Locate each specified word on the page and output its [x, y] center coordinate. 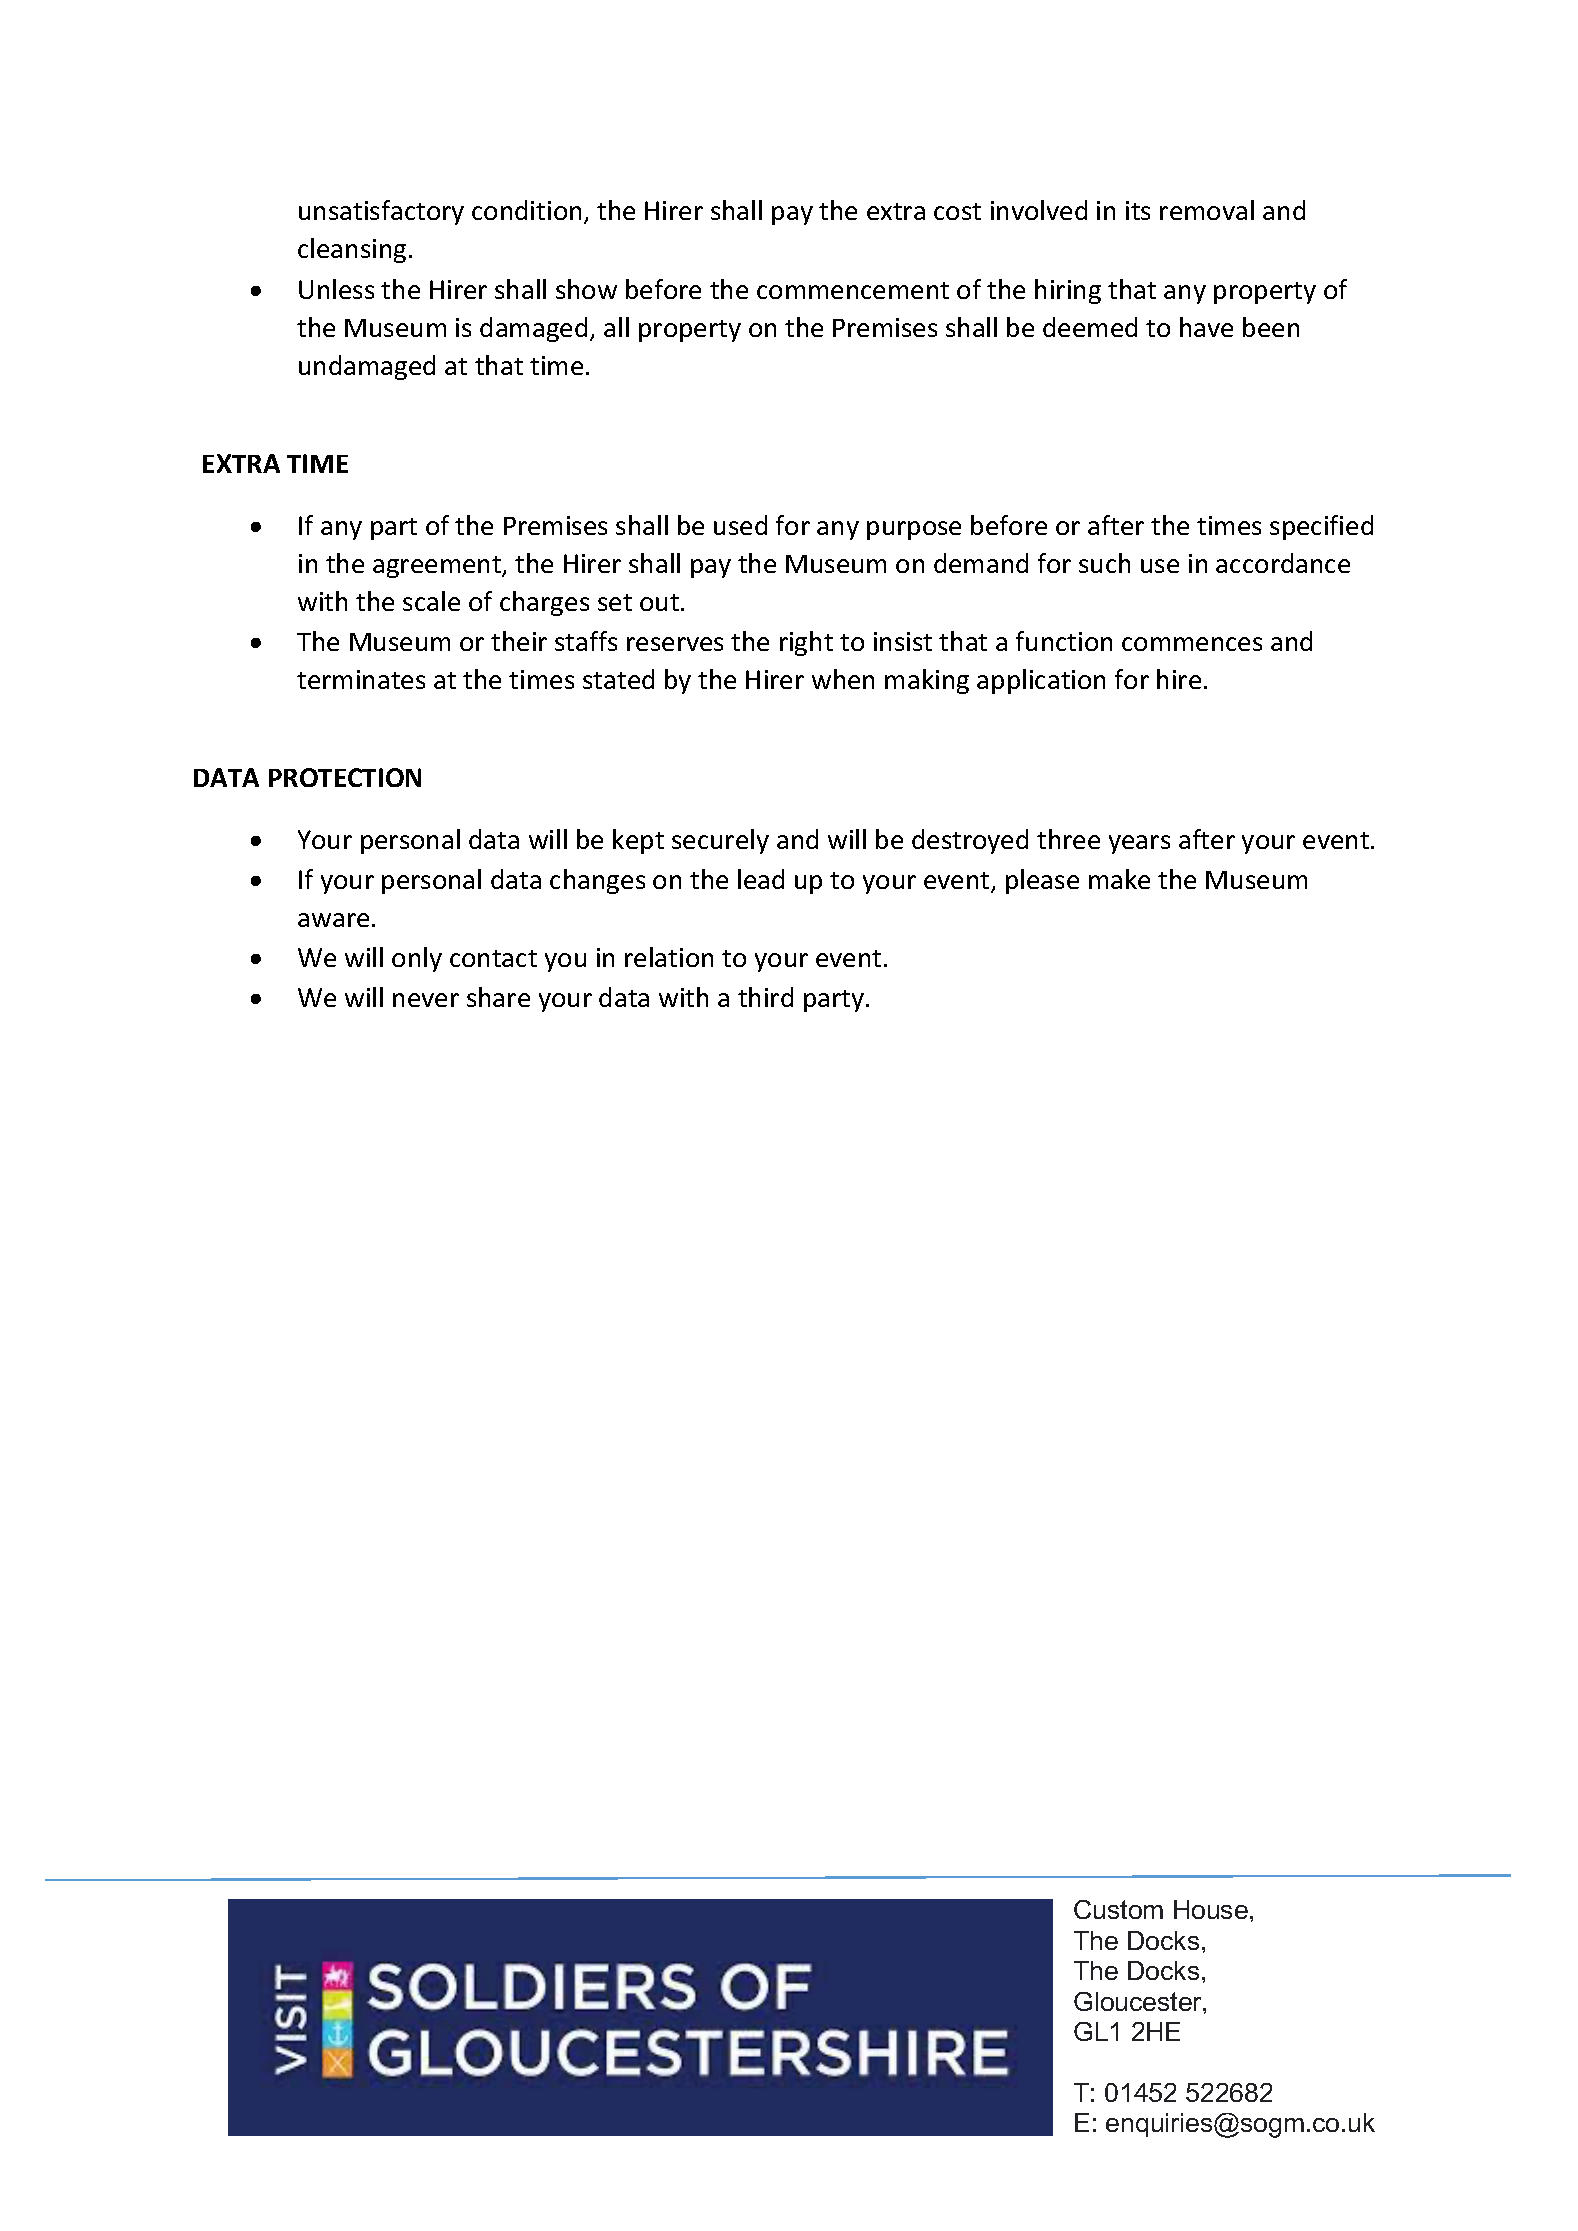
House [1211, 1909]
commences [1192, 644]
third [765, 997]
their [519, 641]
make [1119, 879]
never [426, 1000]
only [417, 959]
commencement [853, 290]
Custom [1118, 1909]
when [843, 679]
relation [669, 957]
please [1042, 881]
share [498, 997]
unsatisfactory [381, 212]
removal [1207, 210]
